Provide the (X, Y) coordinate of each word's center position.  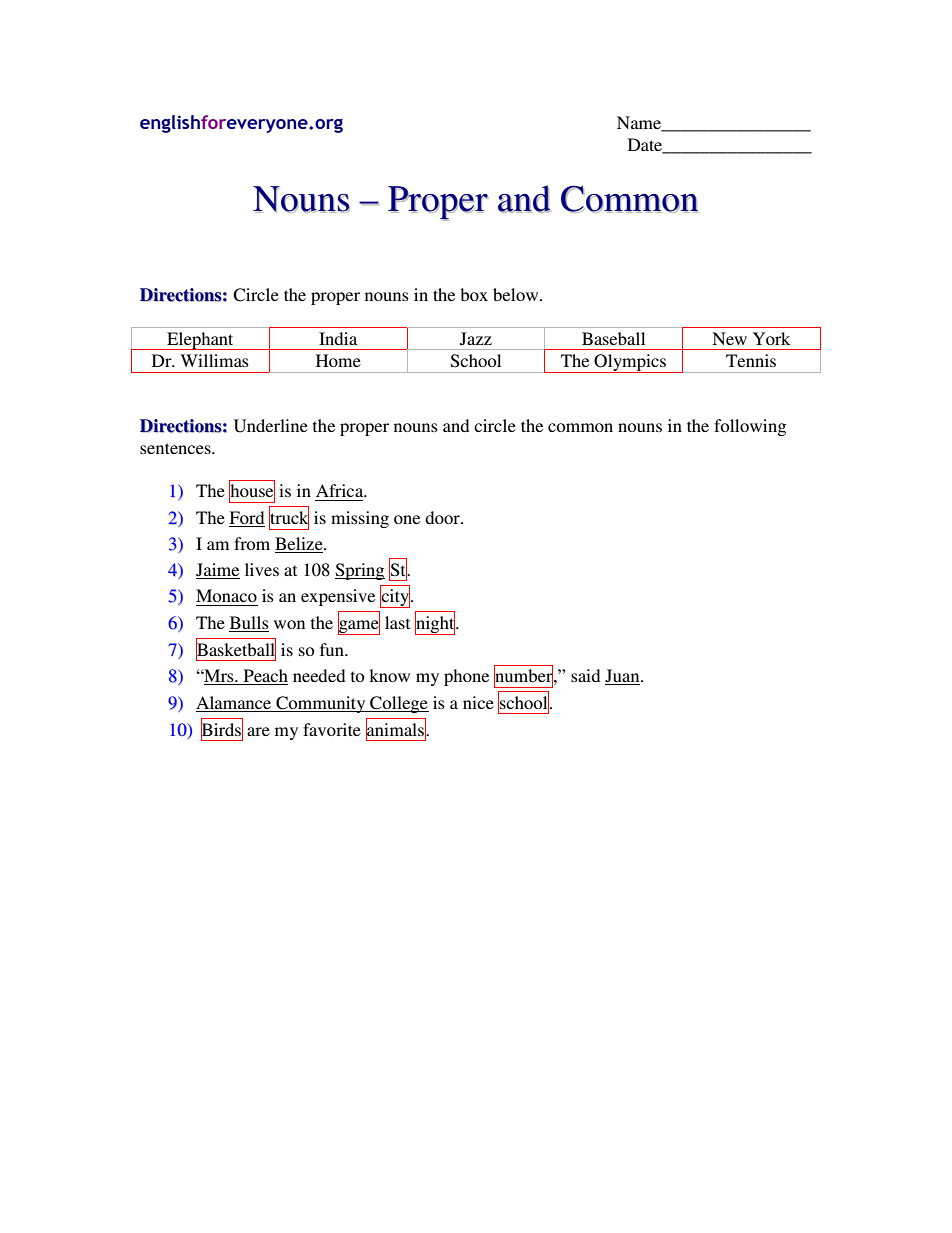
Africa (341, 490)
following (750, 427)
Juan (623, 677)
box (474, 294)
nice (478, 702)
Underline (271, 426)
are (258, 731)
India (338, 338)
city (396, 597)
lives (262, 569)
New (729, 338)
